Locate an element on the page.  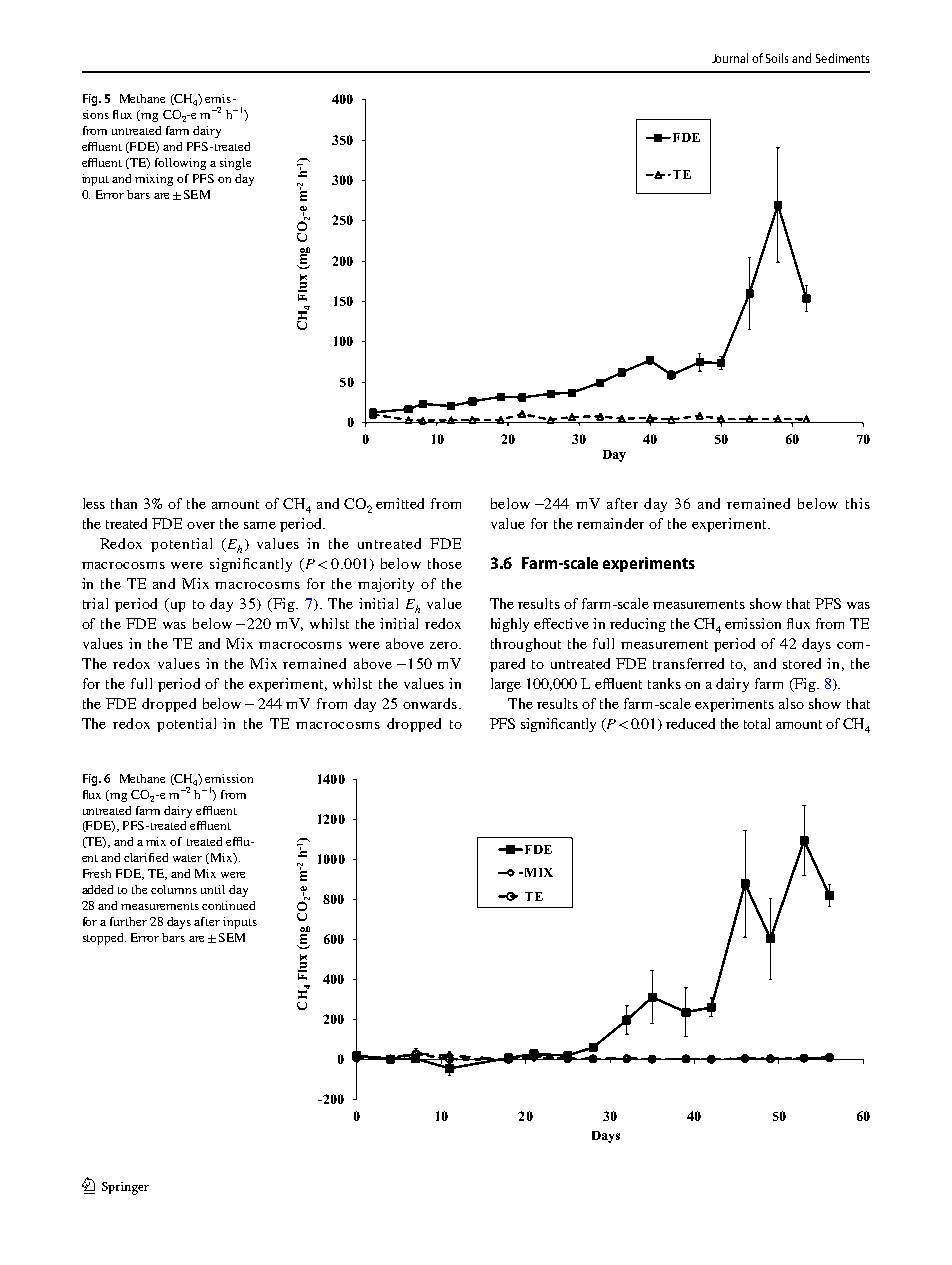
this is located at coordinates (858, 503).
